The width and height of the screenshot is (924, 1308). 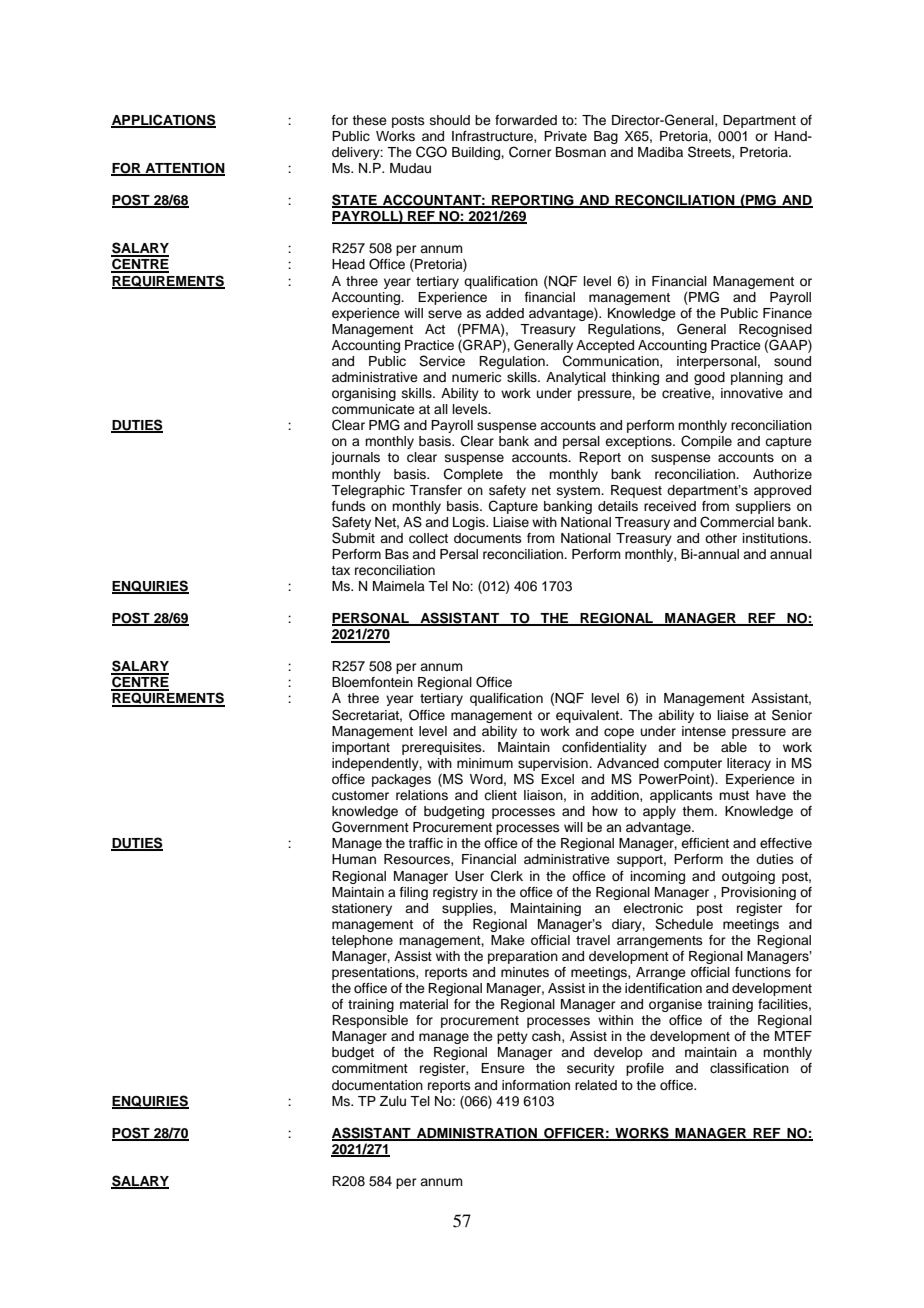 What do you see at coordinates (530, 152) in the screenshot?
I see `Corner` at bounding box center [530, 152].
